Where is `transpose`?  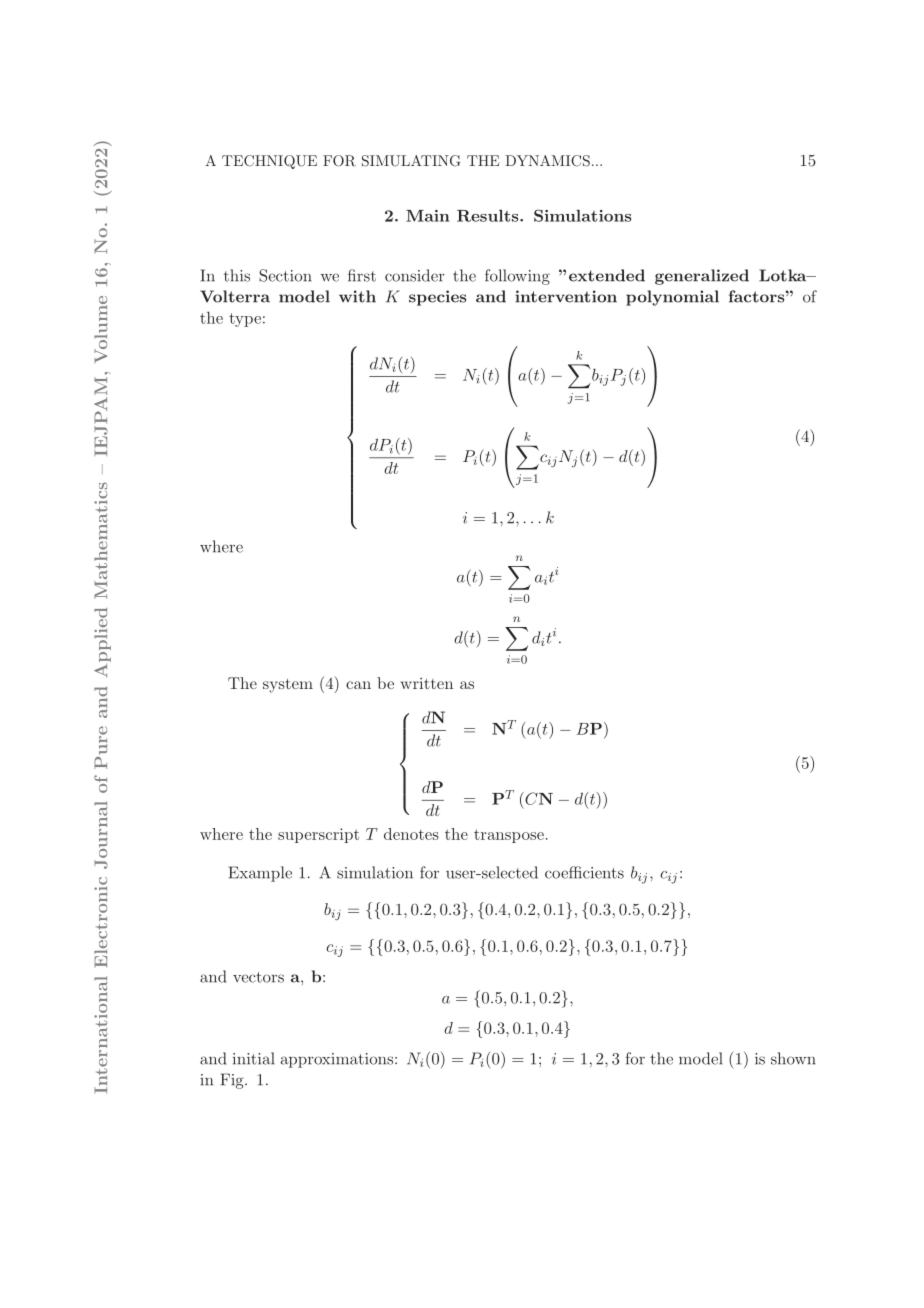
transpose is located at coordinates (509, 836).
